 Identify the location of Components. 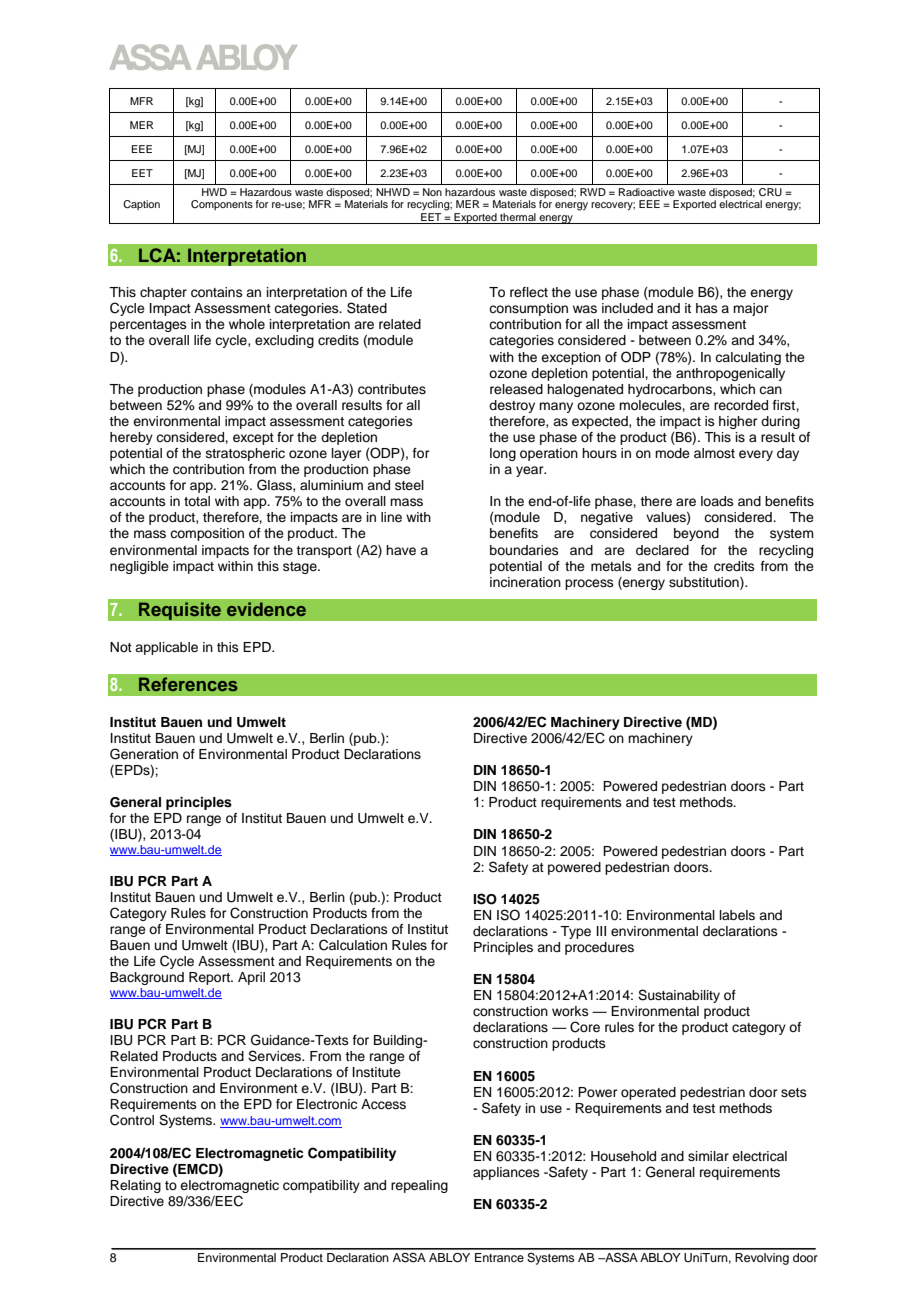
(222, 205).
